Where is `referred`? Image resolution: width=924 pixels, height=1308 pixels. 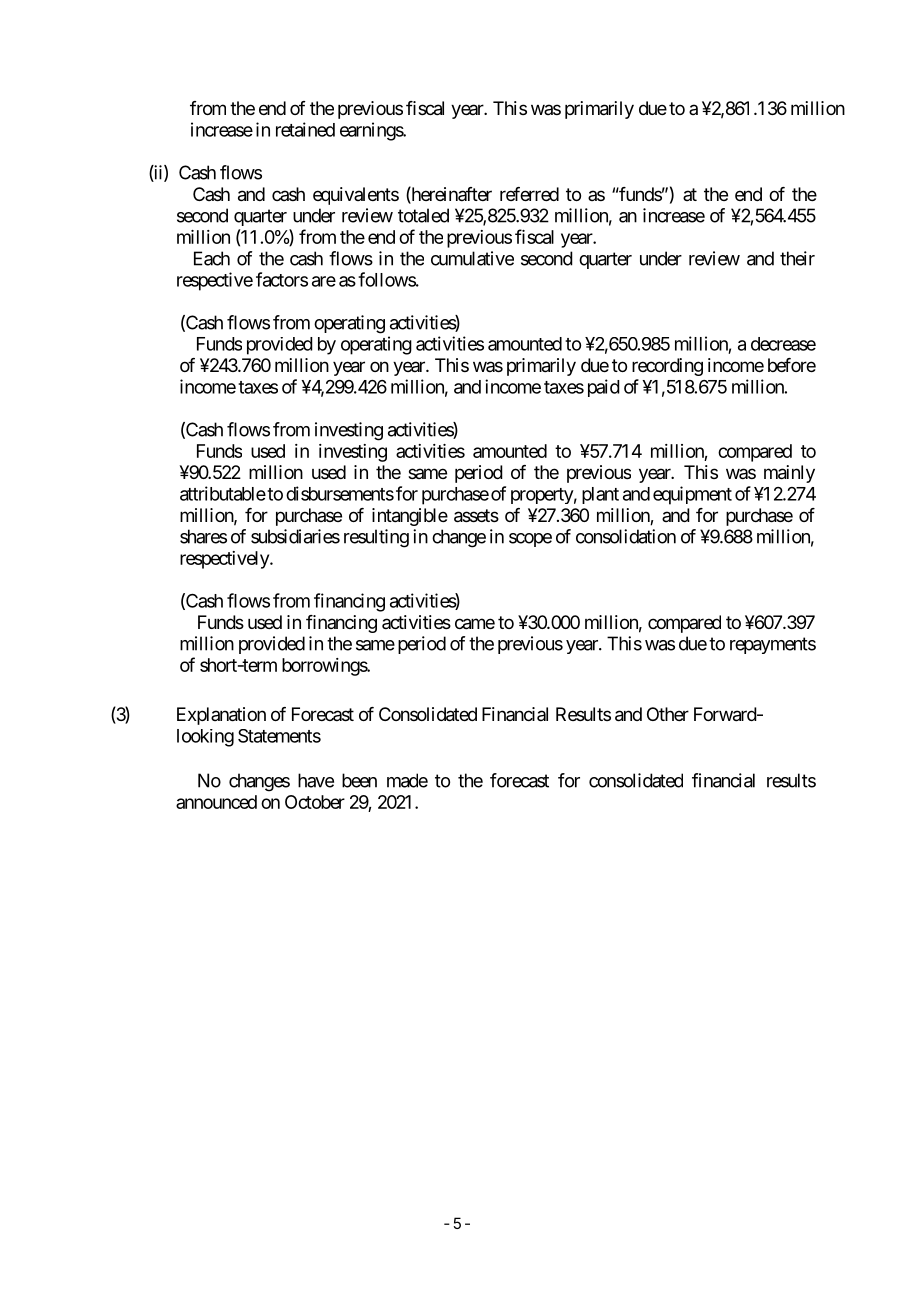
referred is located at coordinates (529, 194).
